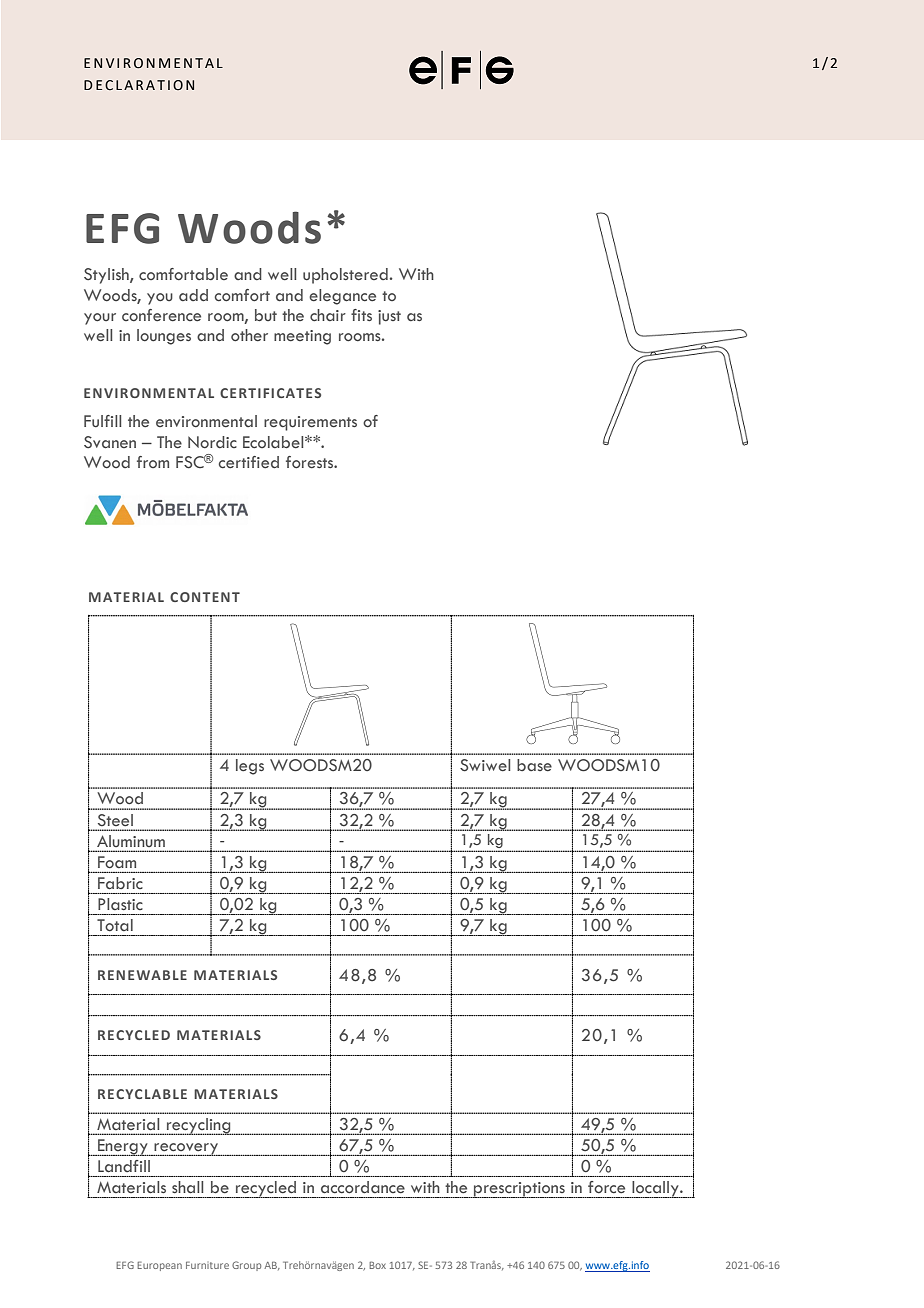  Describe the element at coordinates (345, 276) in the screenshot. I see `upholstered` at that location.
